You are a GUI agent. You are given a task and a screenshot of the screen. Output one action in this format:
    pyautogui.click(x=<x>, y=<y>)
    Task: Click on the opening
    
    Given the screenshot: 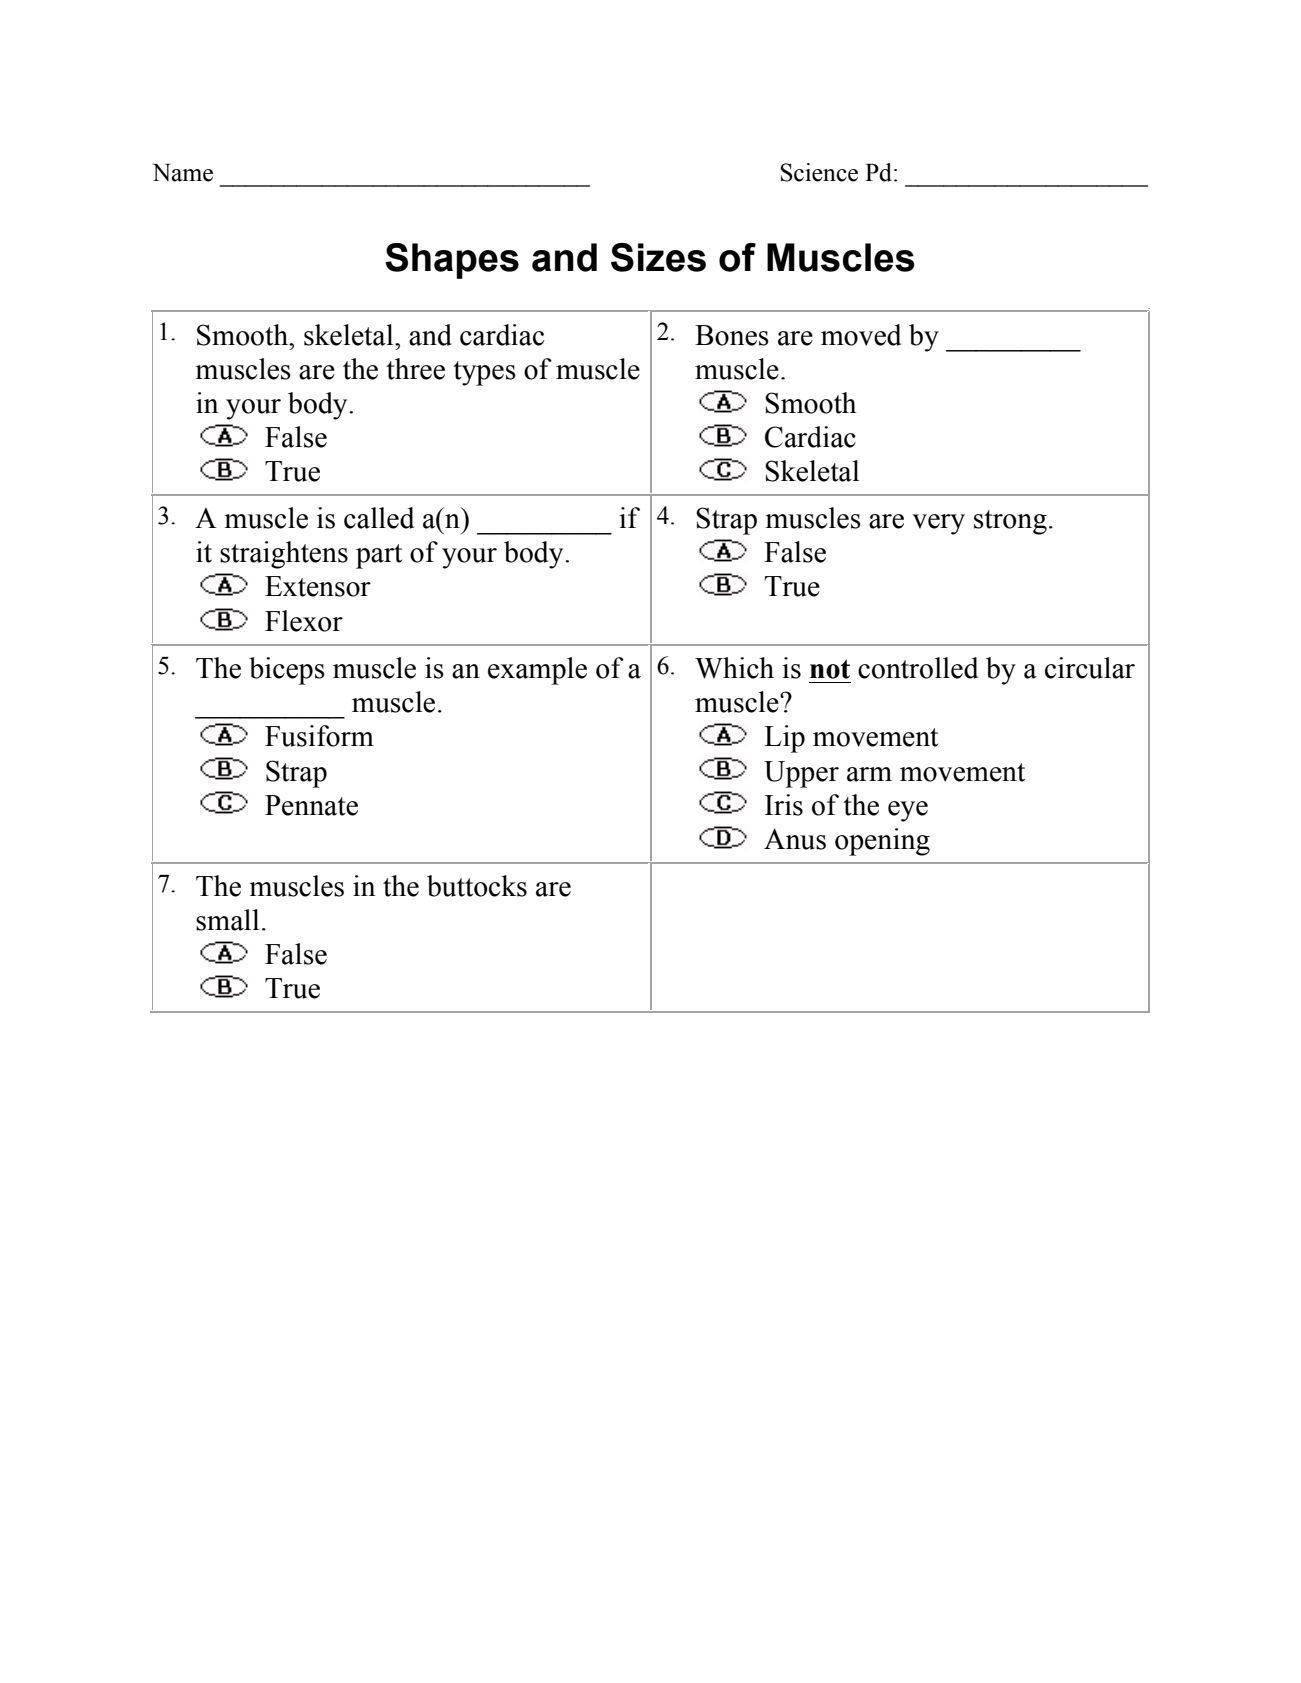 What is the action you would take?
    pyautogui.click(x=882, y=842)
